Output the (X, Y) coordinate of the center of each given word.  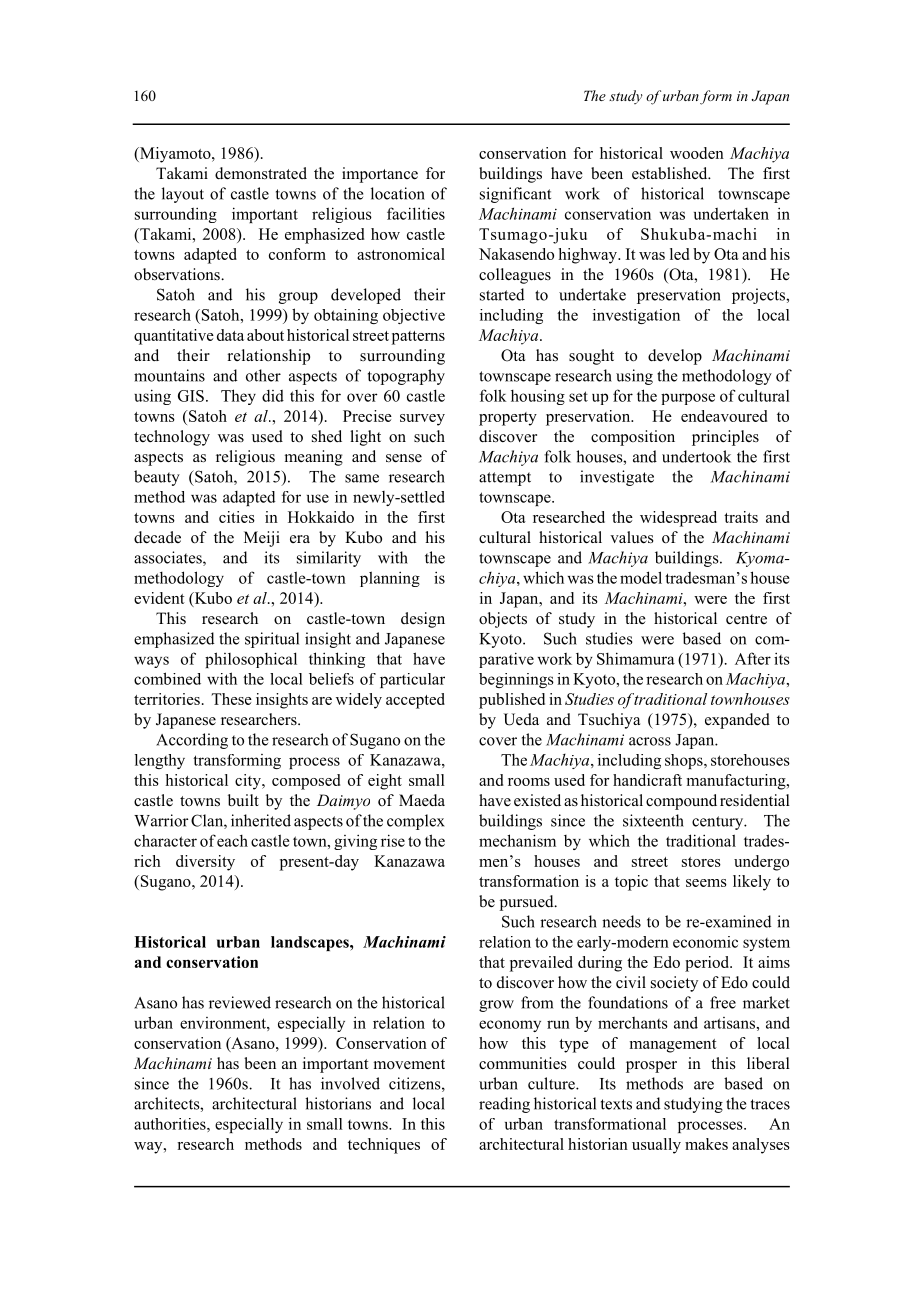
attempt (505, 479)
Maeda (422, 800)
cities (237, 517)
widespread (678, 519)
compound (681, 802)
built (243, 800)
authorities (171, 1124)
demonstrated (261, 173)
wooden (697, 153)
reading (504, 1105)
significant (515, 195)
